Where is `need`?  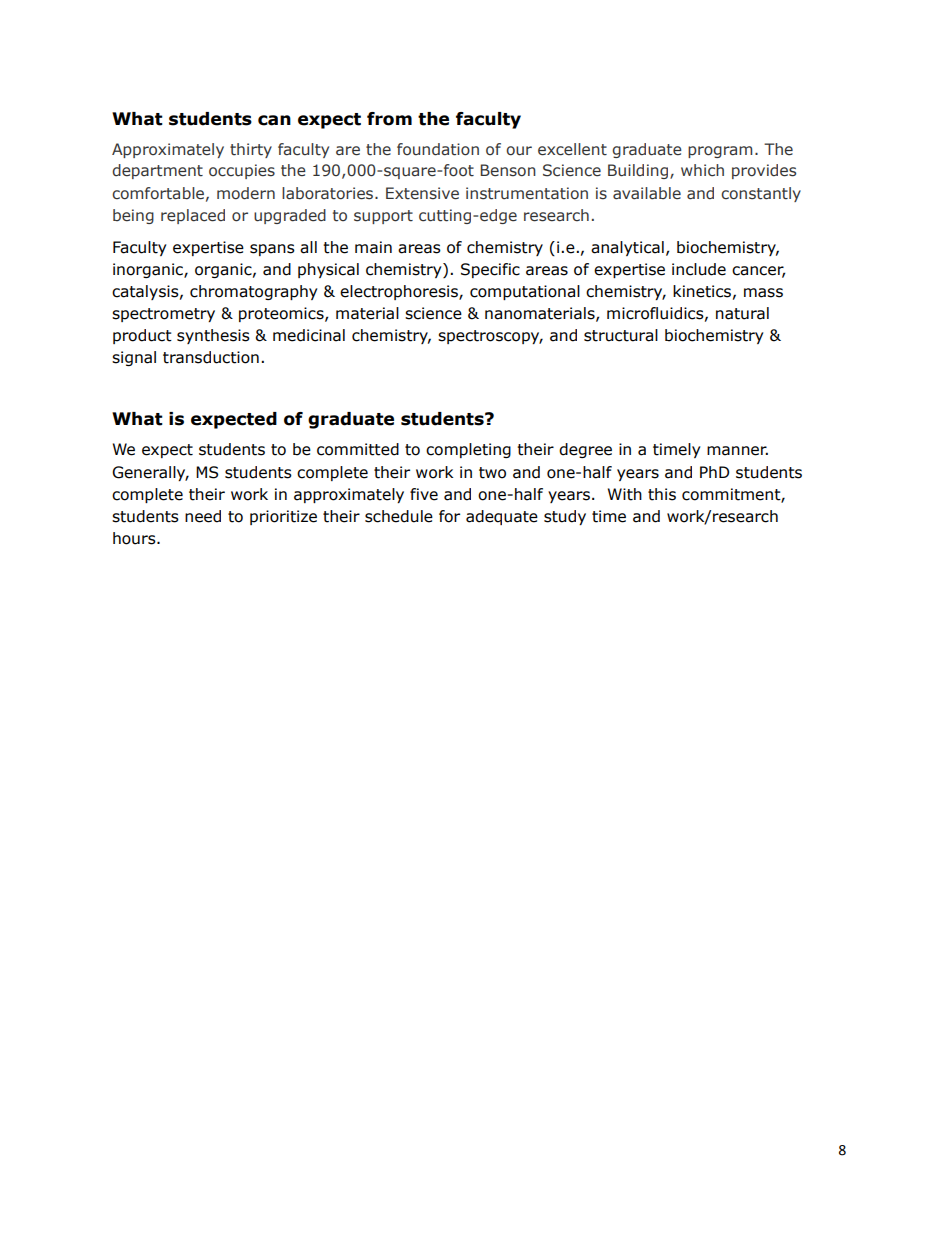 need is located at coordinates (203, 516).
